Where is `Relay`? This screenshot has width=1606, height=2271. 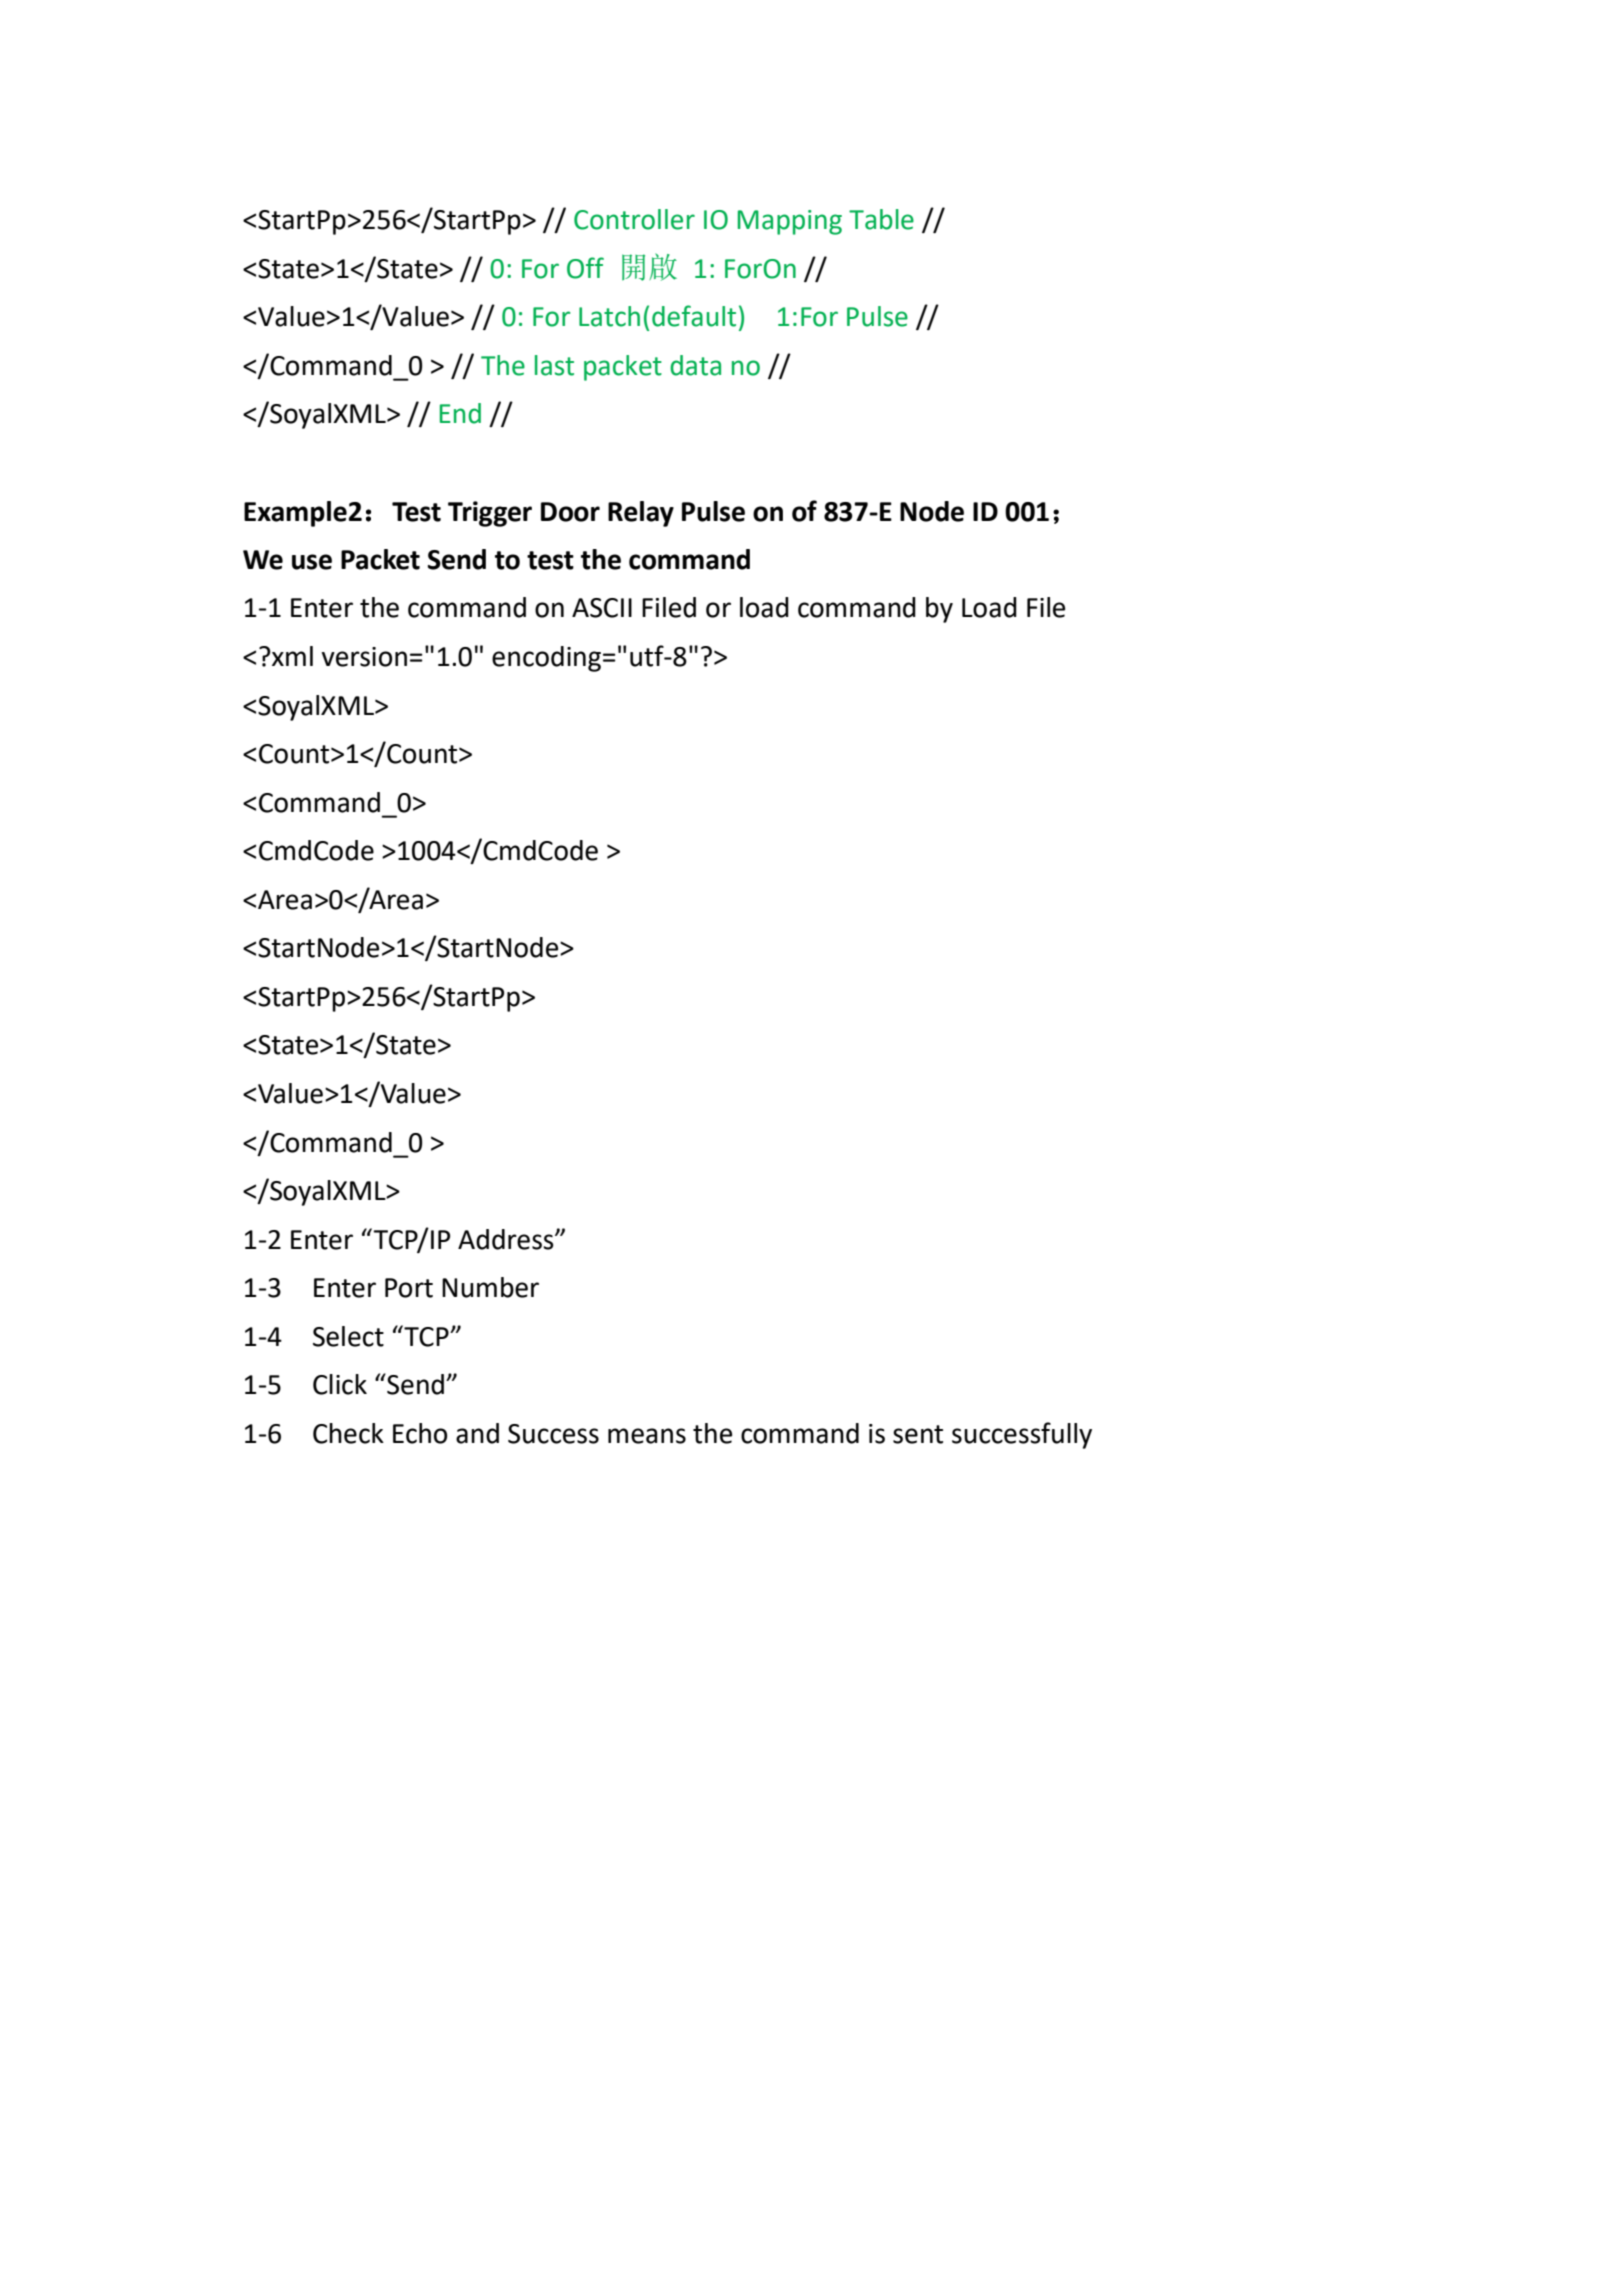
Relay is located at coordinates (641, 514).
